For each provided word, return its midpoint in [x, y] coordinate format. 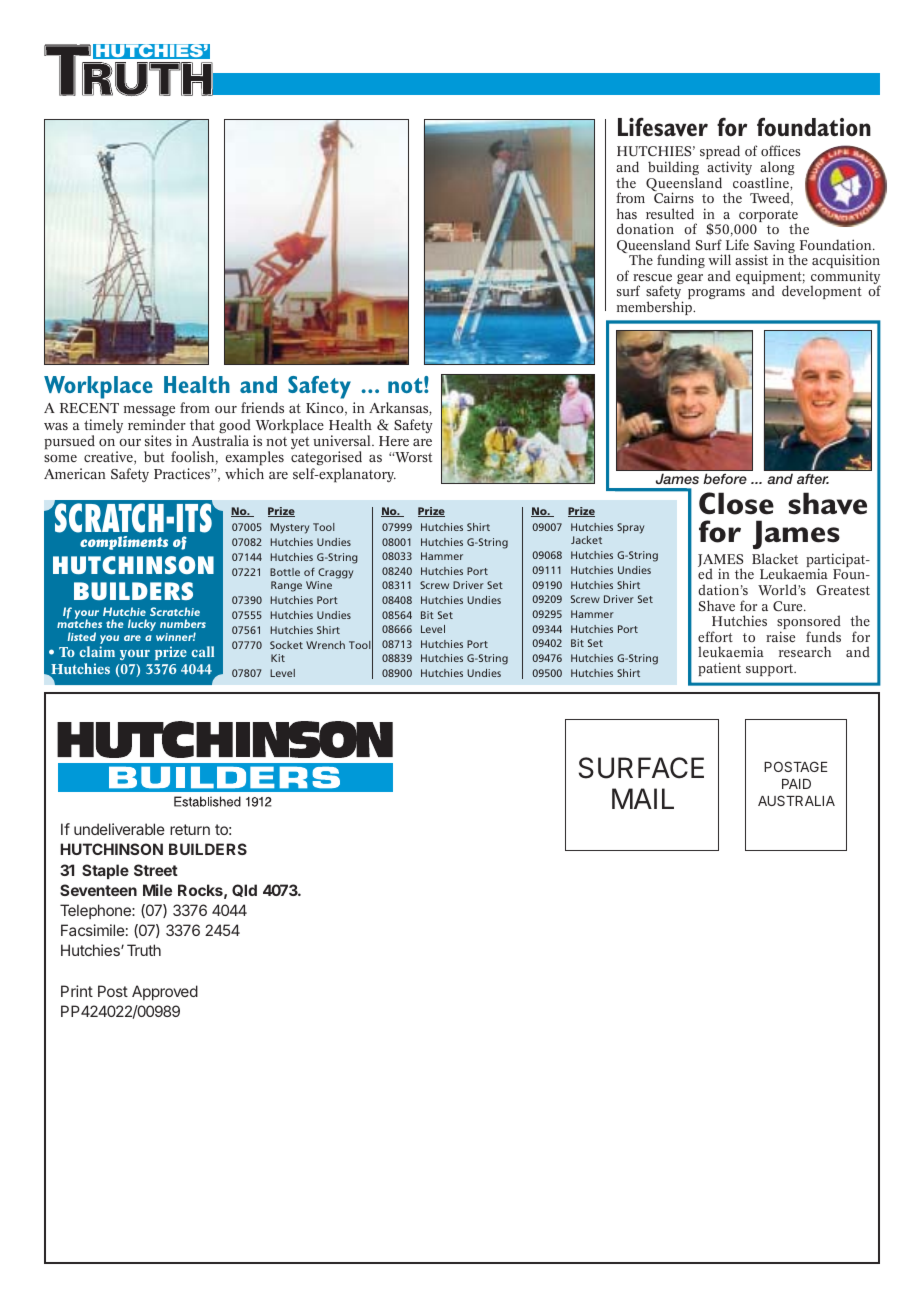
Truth [144, 950]
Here [394, 441]
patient [719, 669]
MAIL [643, 798]
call [202, 651]
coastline [762, 184]
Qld [244, 890]
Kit [278, 658]
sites [158, 440]
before [725, 478]
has [627, 213]
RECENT [89, 408]
